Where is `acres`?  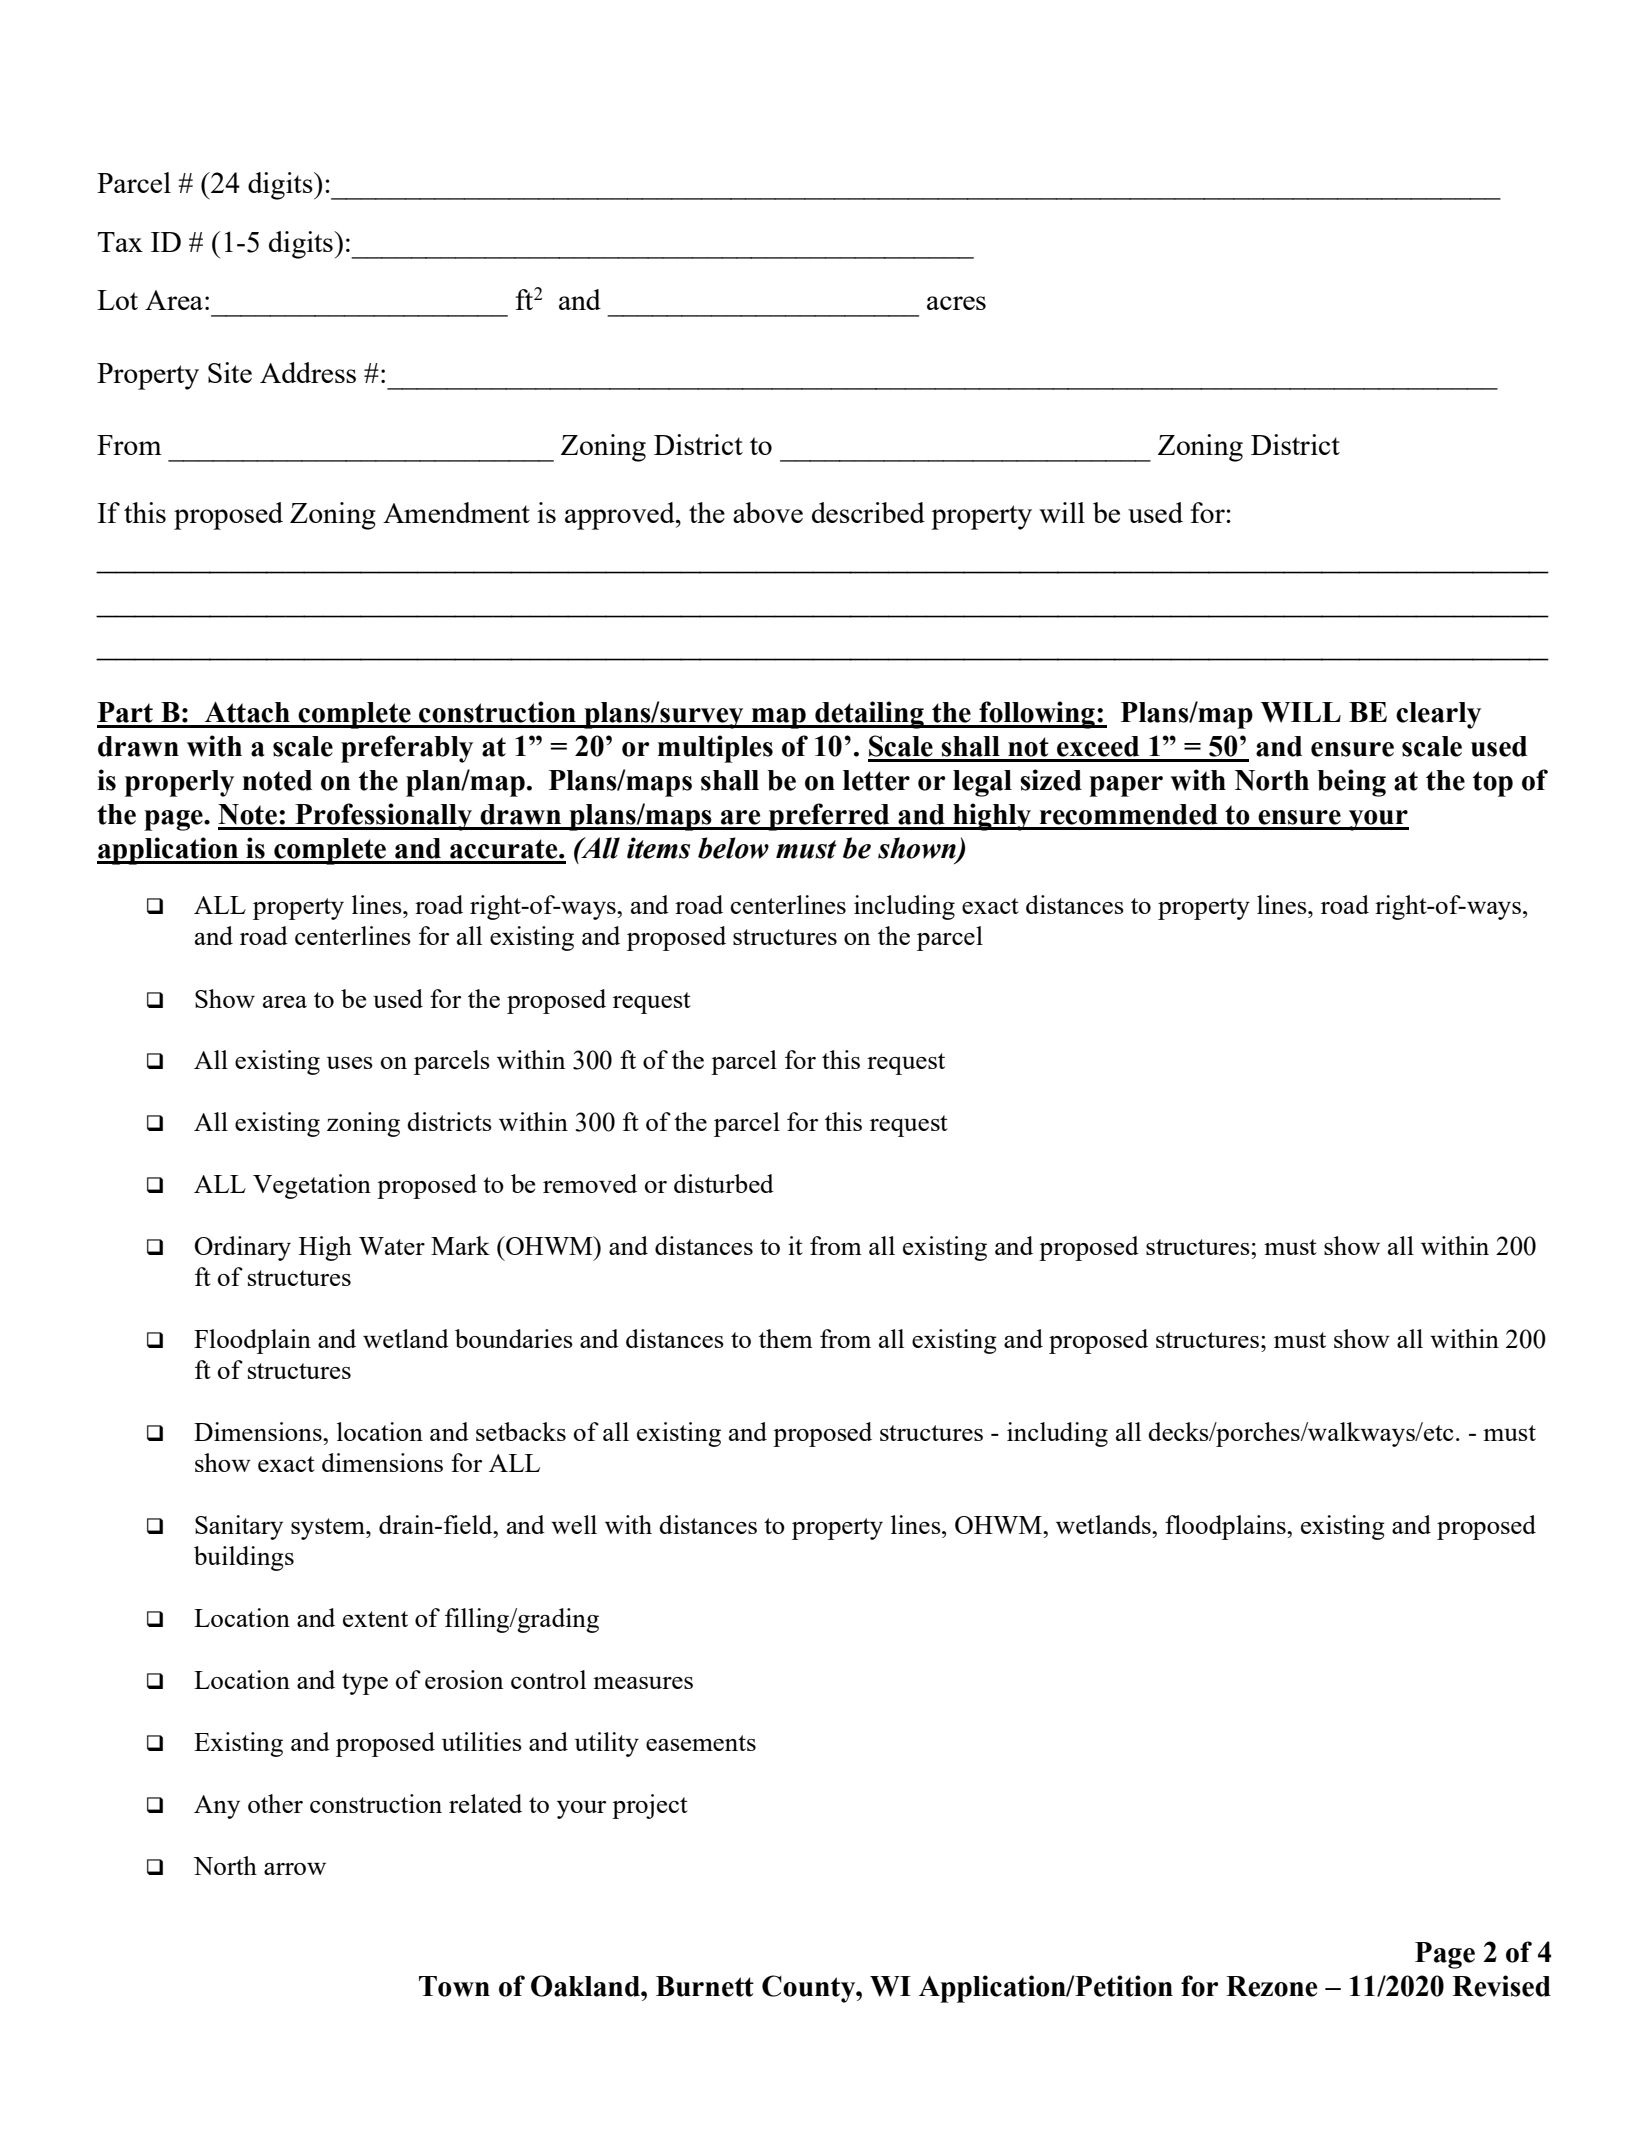 acres is located at coordinates (956, 303).
